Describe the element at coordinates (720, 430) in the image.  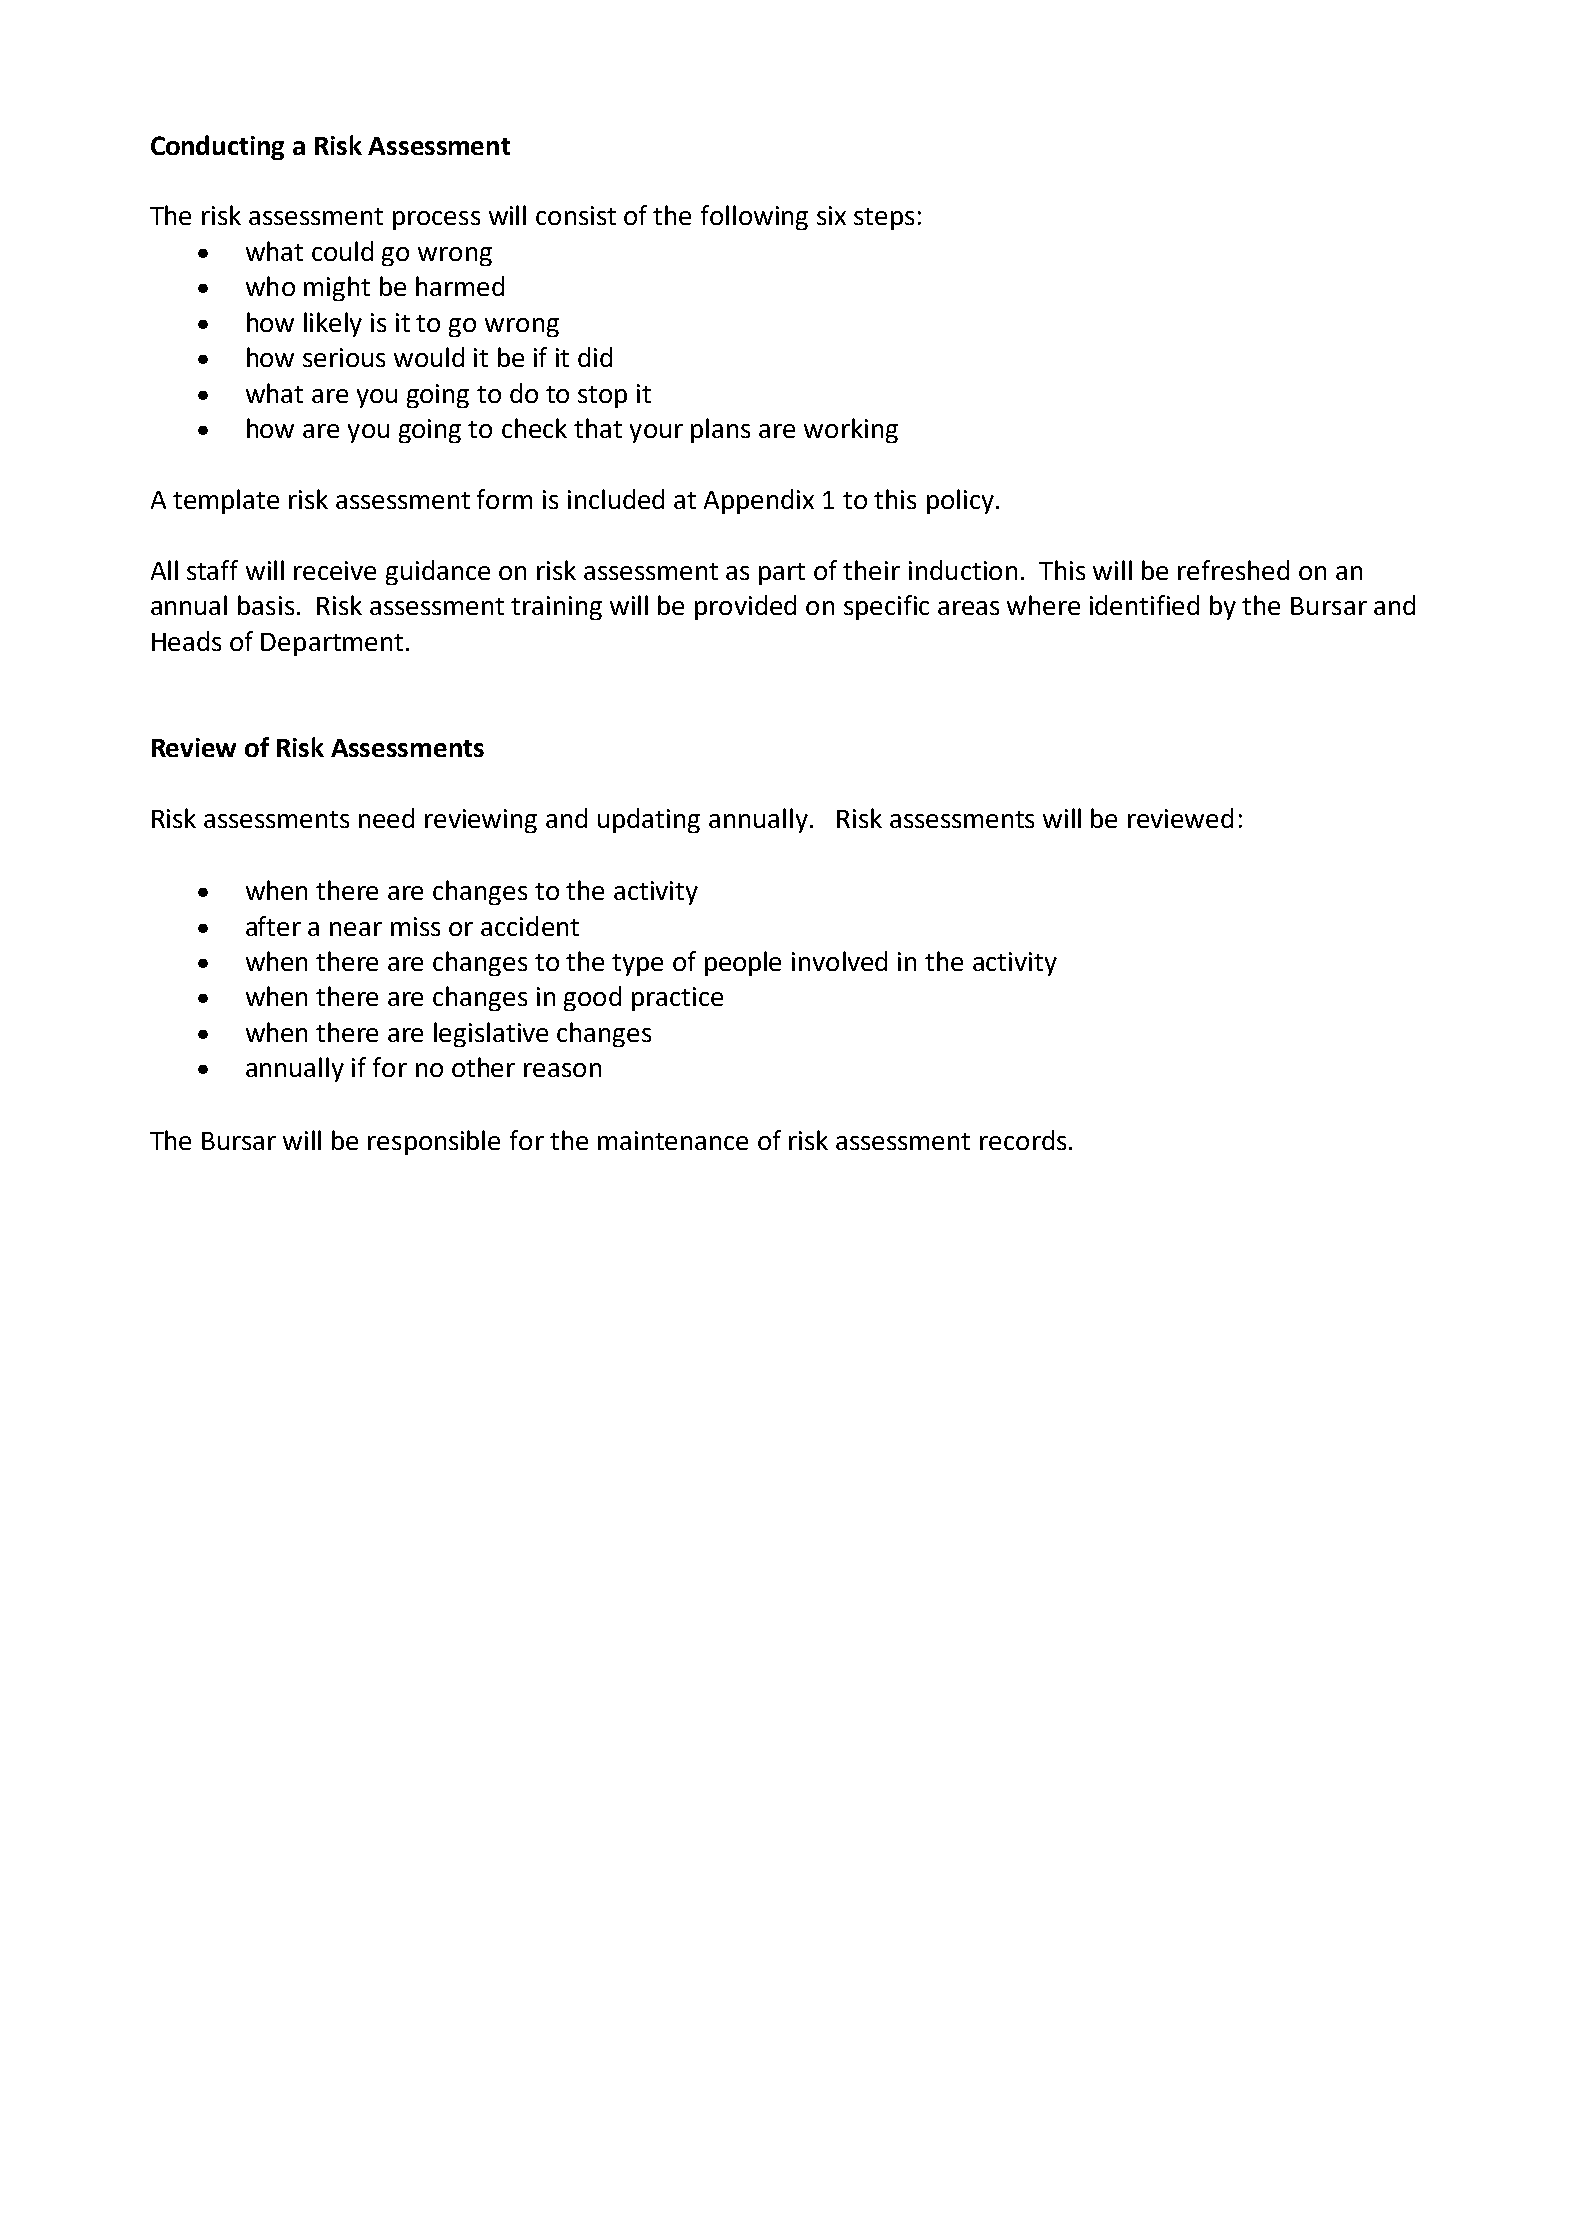
I see `plans` at that location.
